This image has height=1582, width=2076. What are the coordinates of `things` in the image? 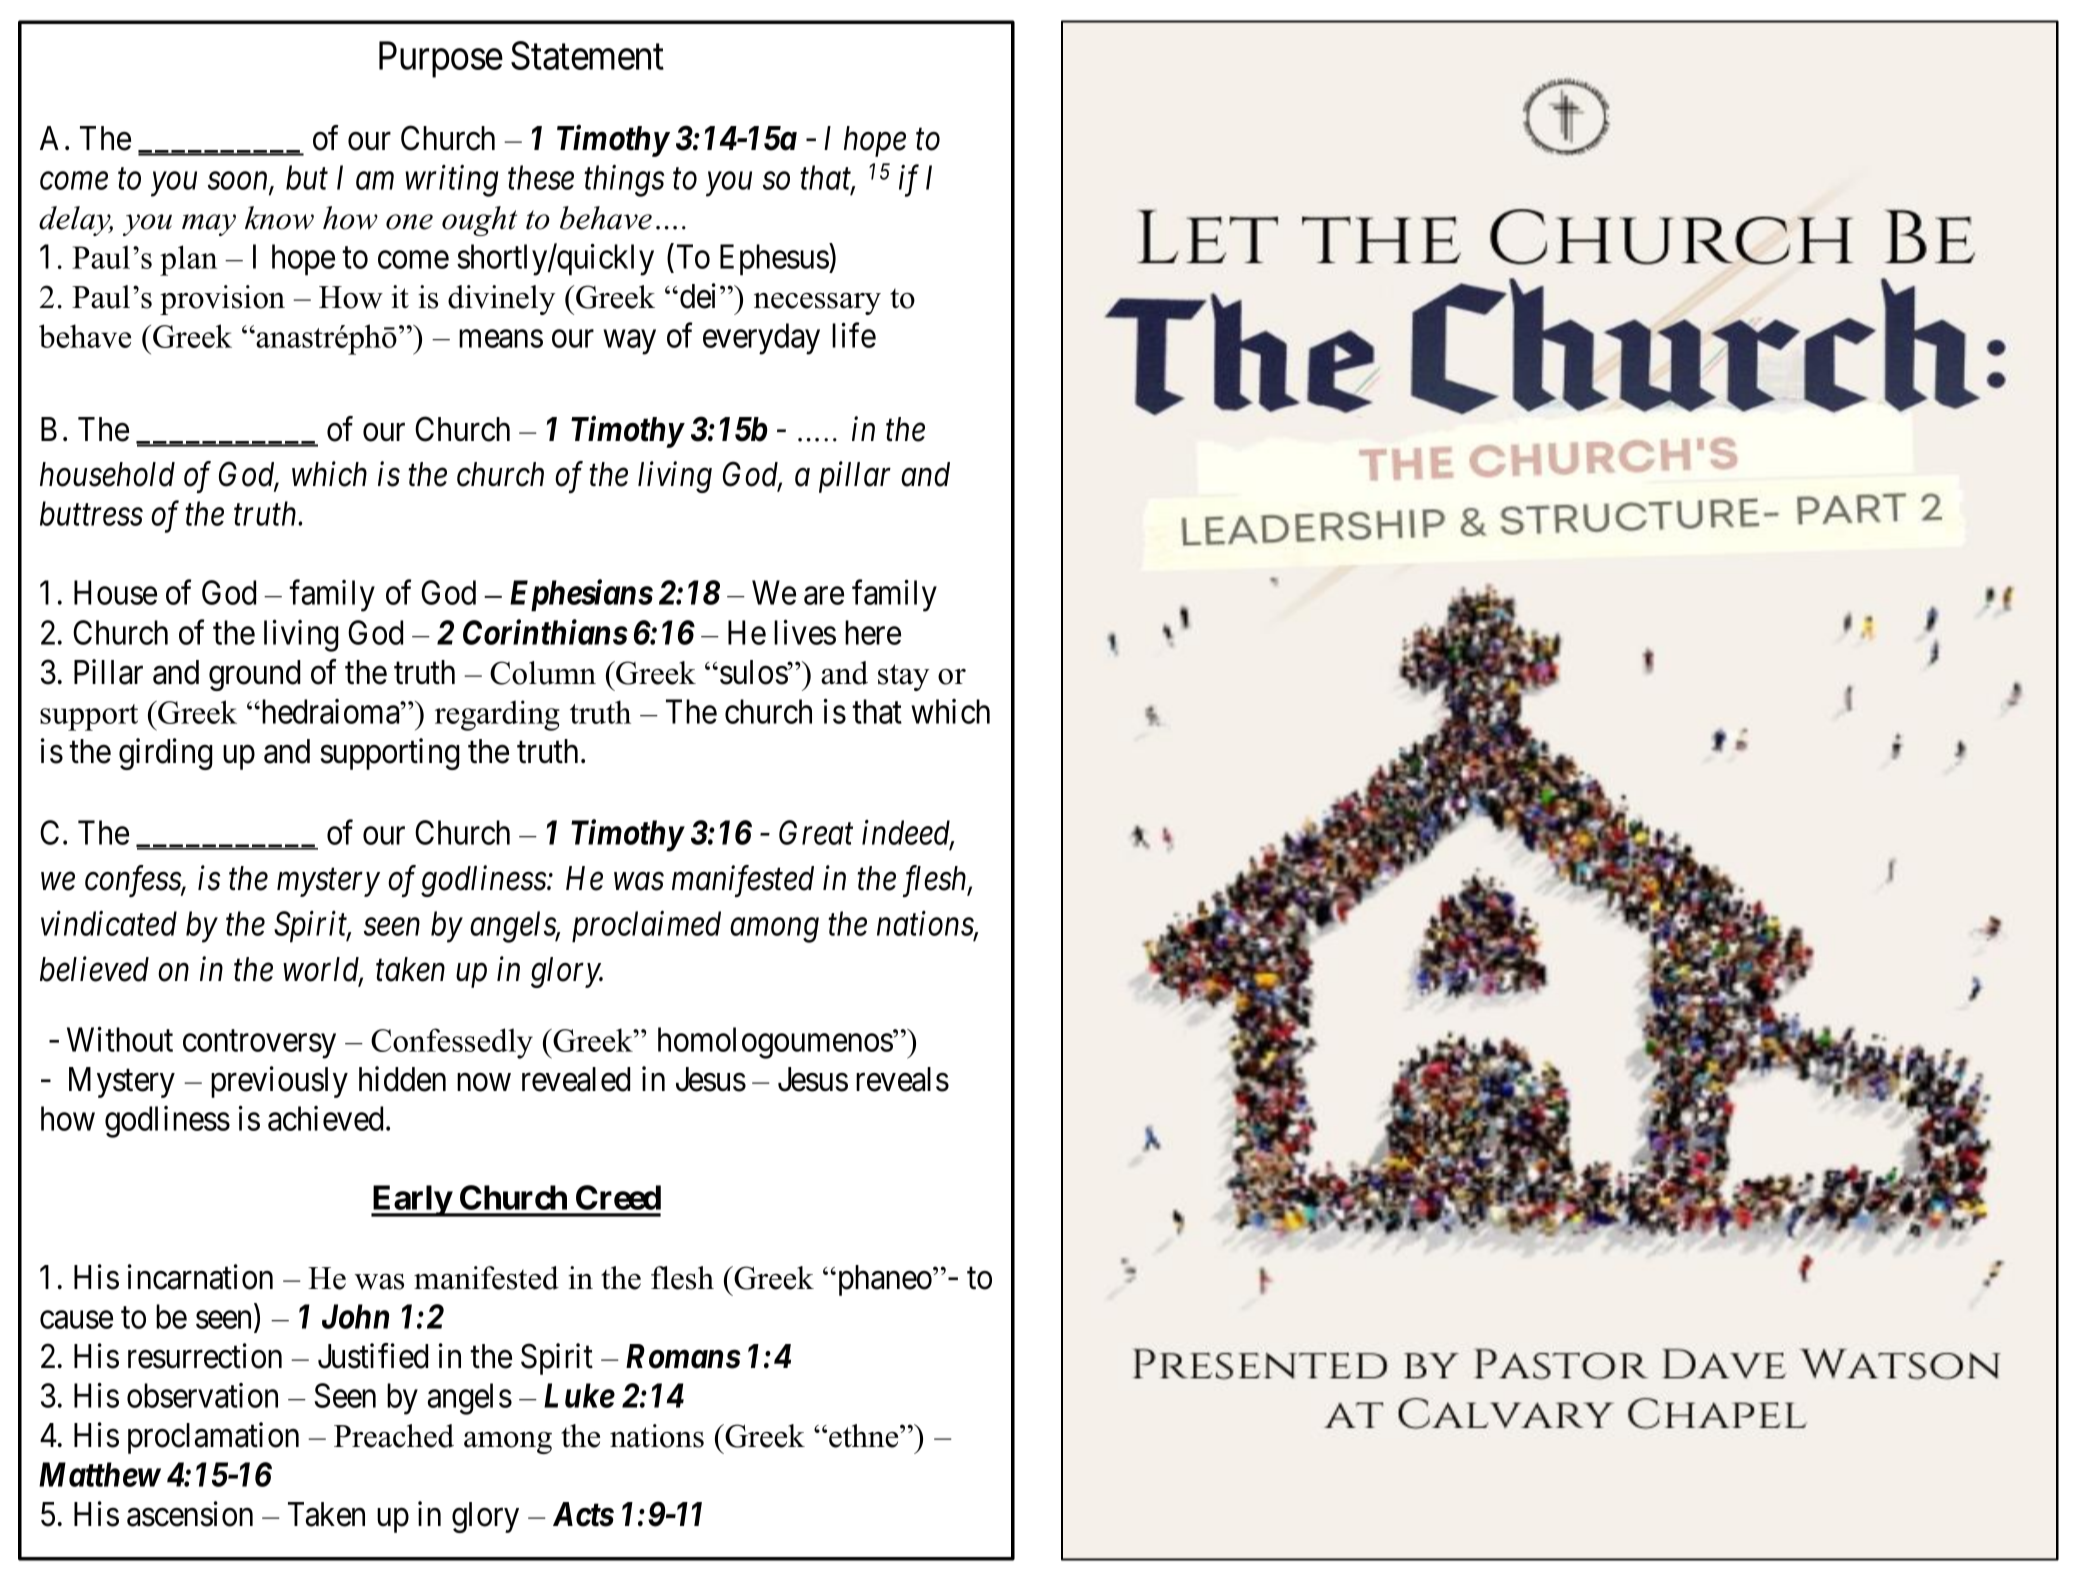 It's located at (624, 181).
